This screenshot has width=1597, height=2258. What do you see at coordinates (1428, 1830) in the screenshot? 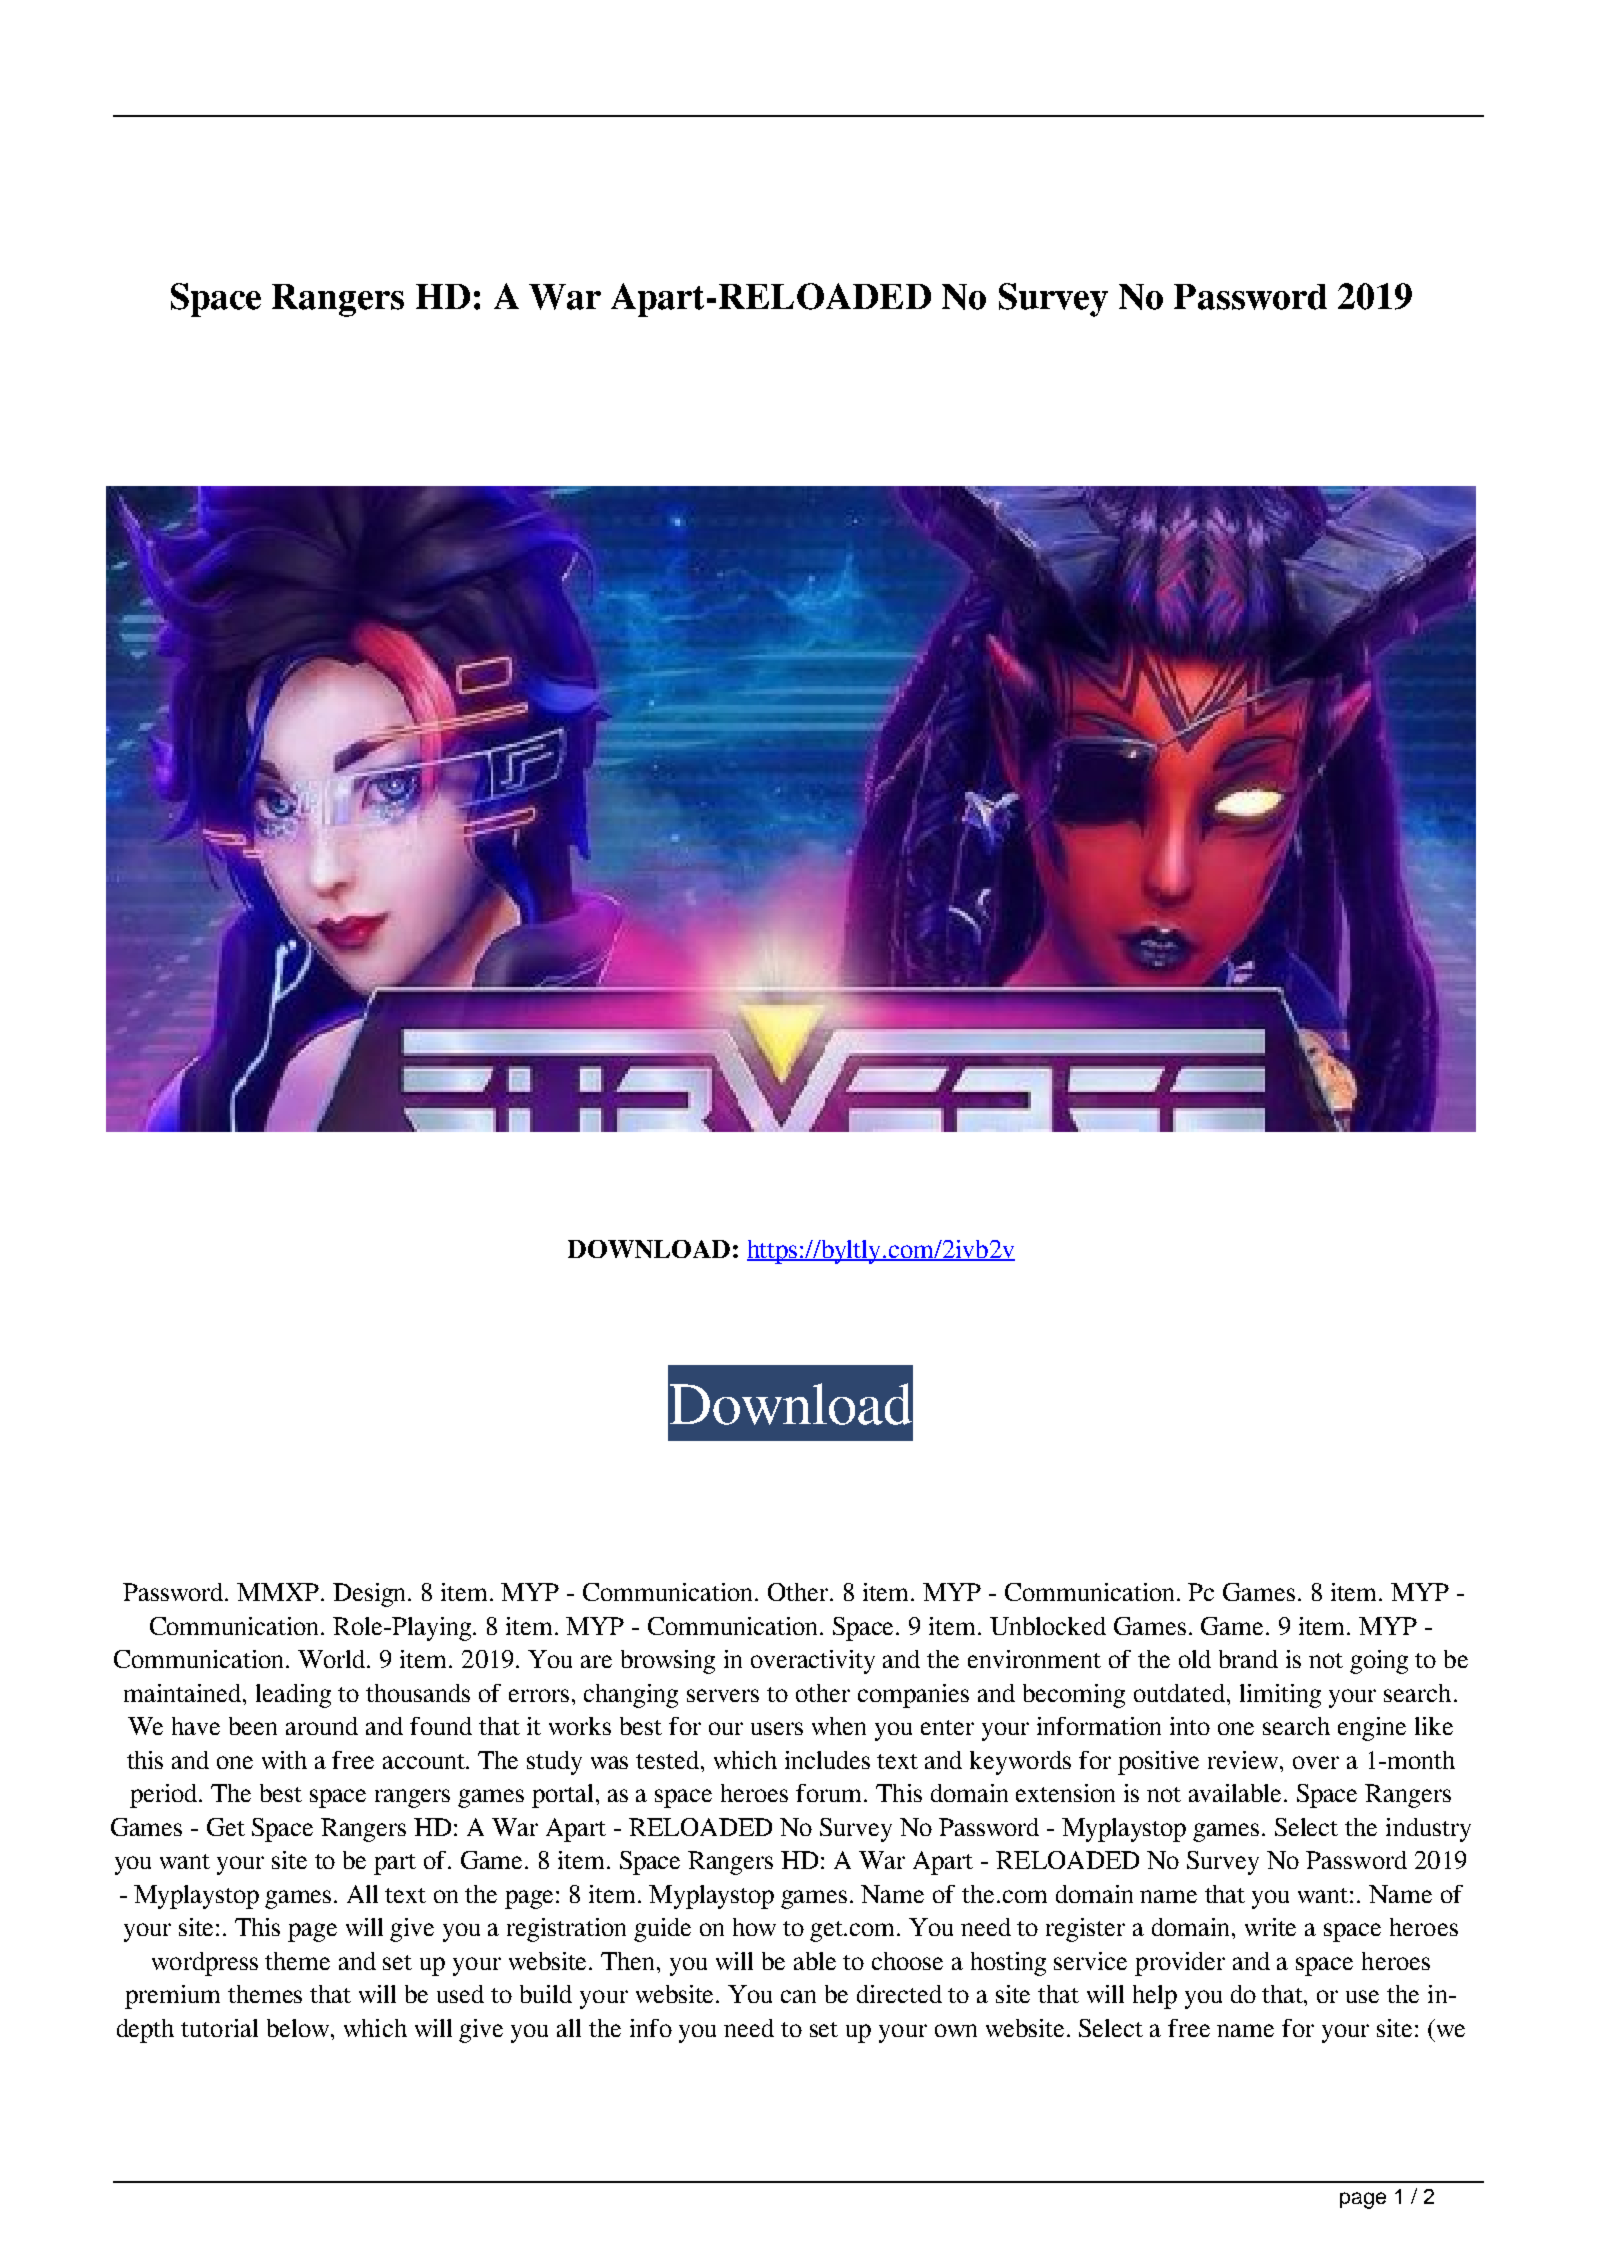
I see `industry` at bounding box center [1428, 1830].
